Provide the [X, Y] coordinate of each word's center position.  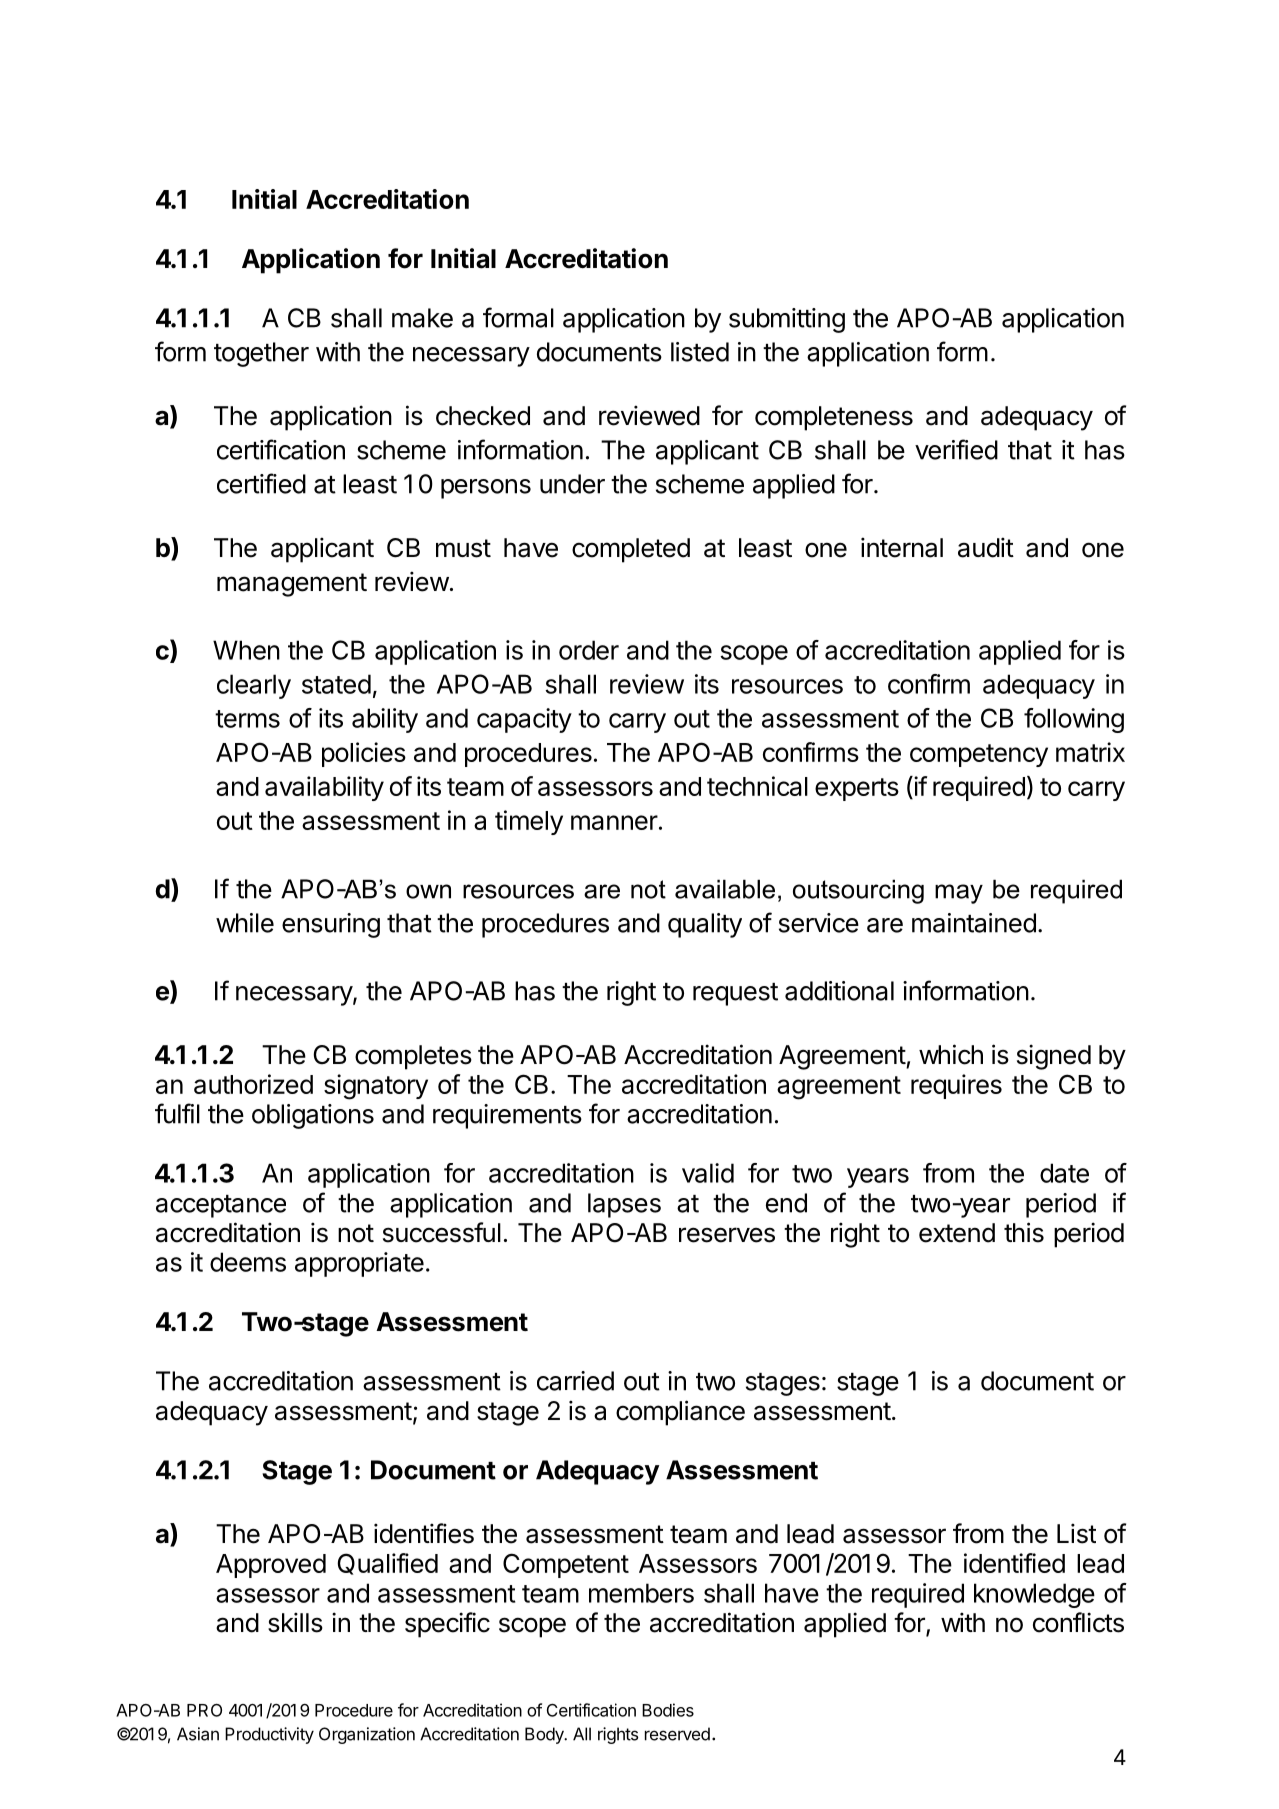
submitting [787, 320]
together [261, 354]
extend [957, 1233]
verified [956, 449]
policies [364, 754]
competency [979, 755]
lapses [624, 1205]
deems [248, 1262]
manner [614, 822]
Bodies [668, 1710]
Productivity [269, 1735]
